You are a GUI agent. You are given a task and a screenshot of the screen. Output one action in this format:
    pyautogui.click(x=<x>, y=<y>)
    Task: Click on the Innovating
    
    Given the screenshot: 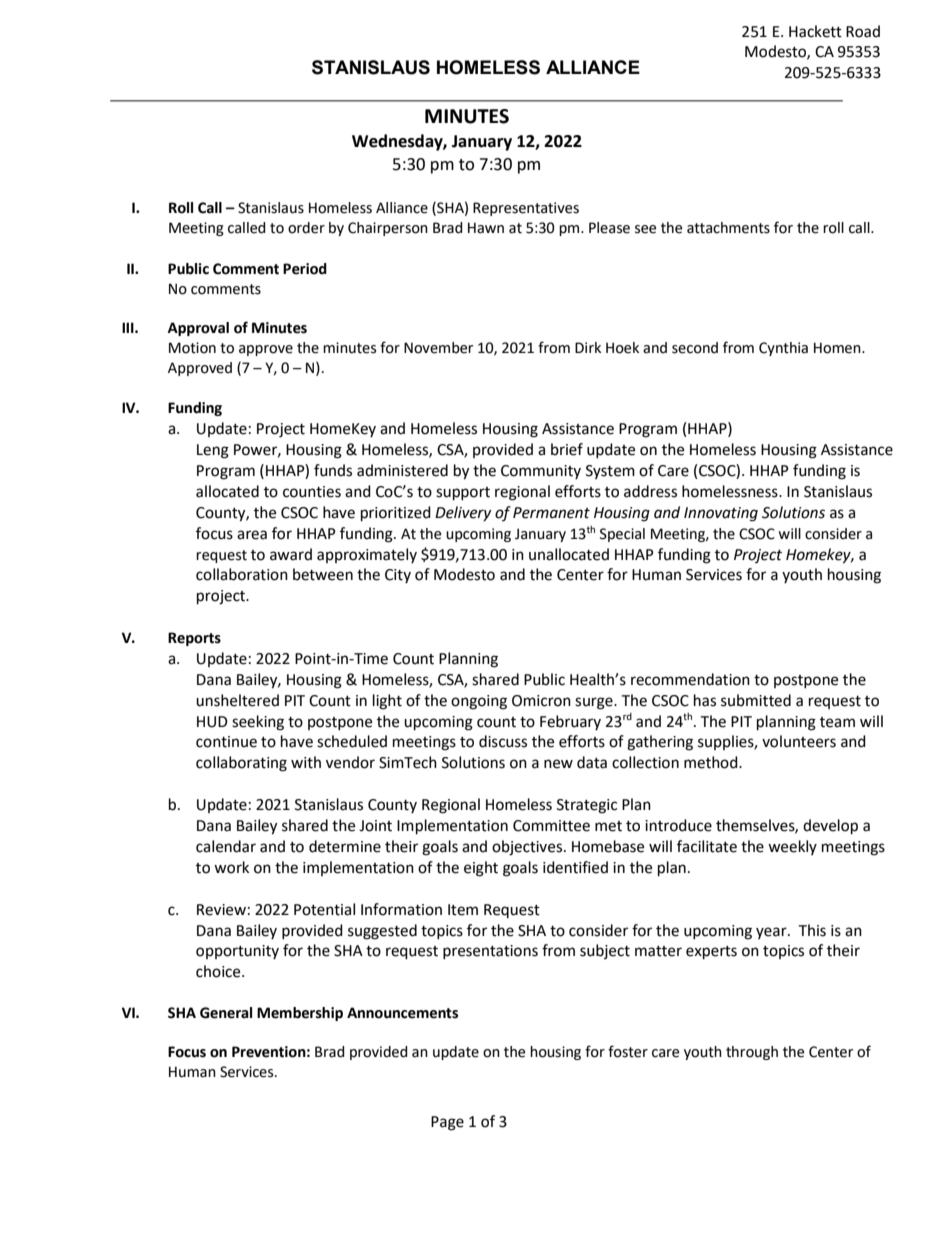 What is the action you would take?
    pyautogui.click(x=721, y=514)
